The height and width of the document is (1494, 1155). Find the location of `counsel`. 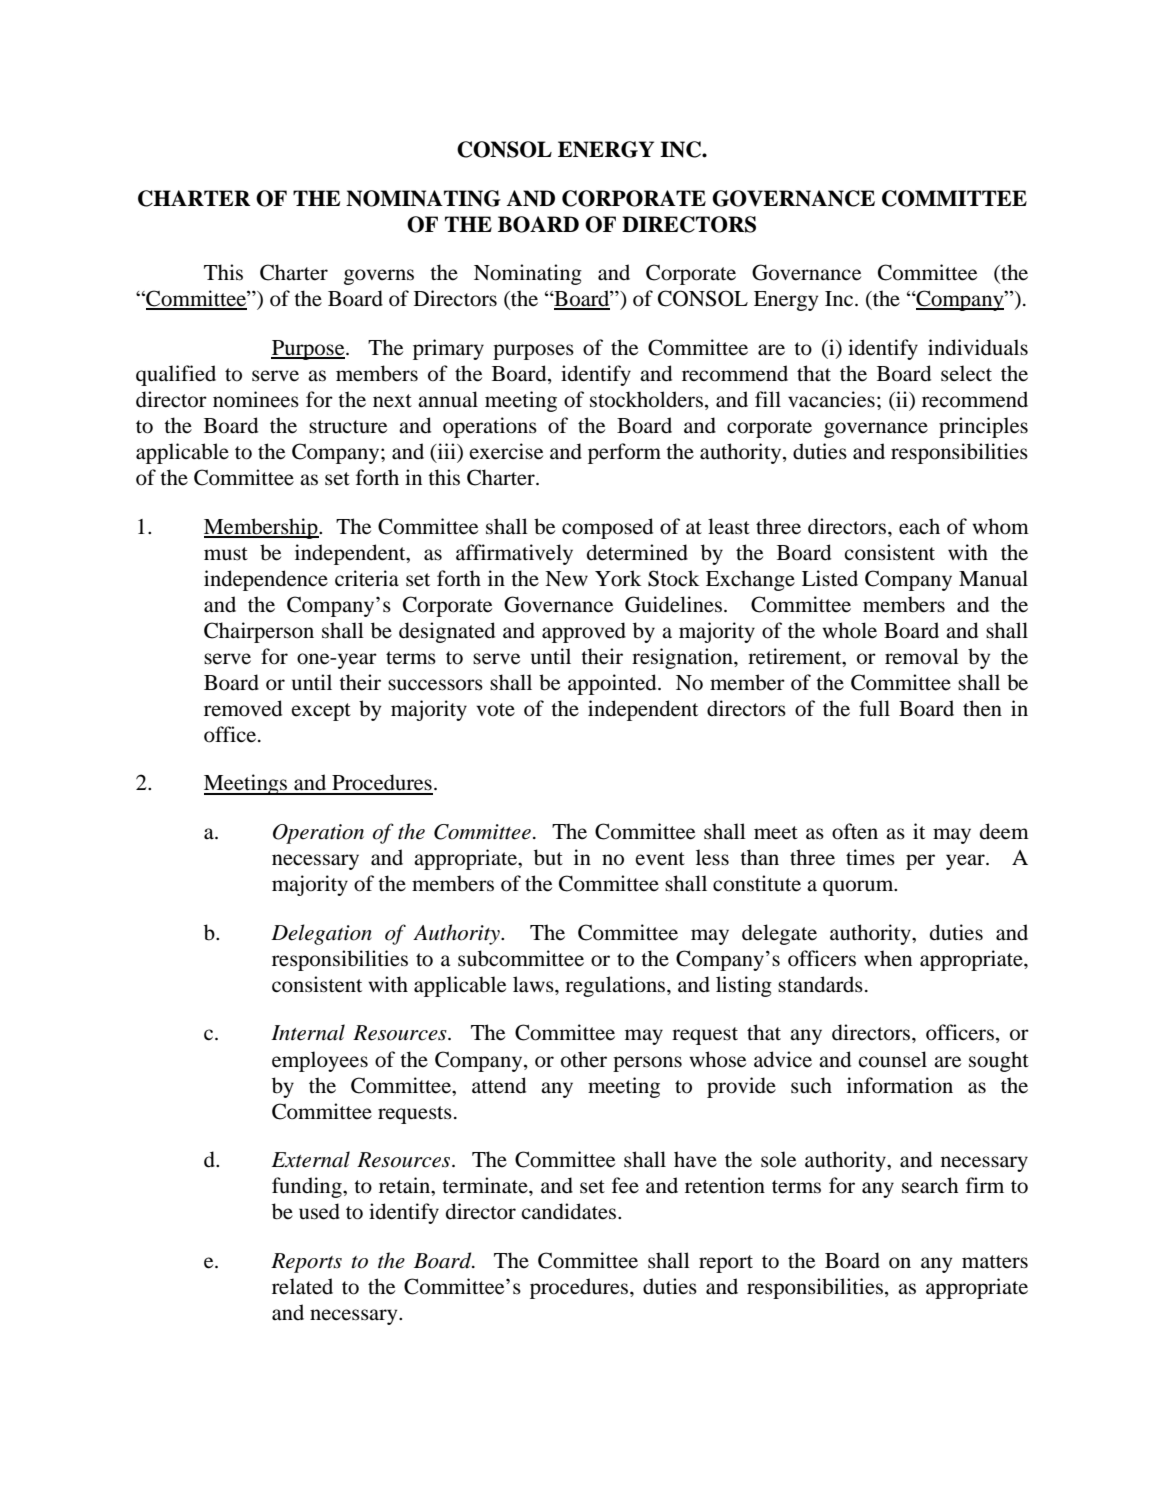

counsel is located at coordinates (892, 1059).
